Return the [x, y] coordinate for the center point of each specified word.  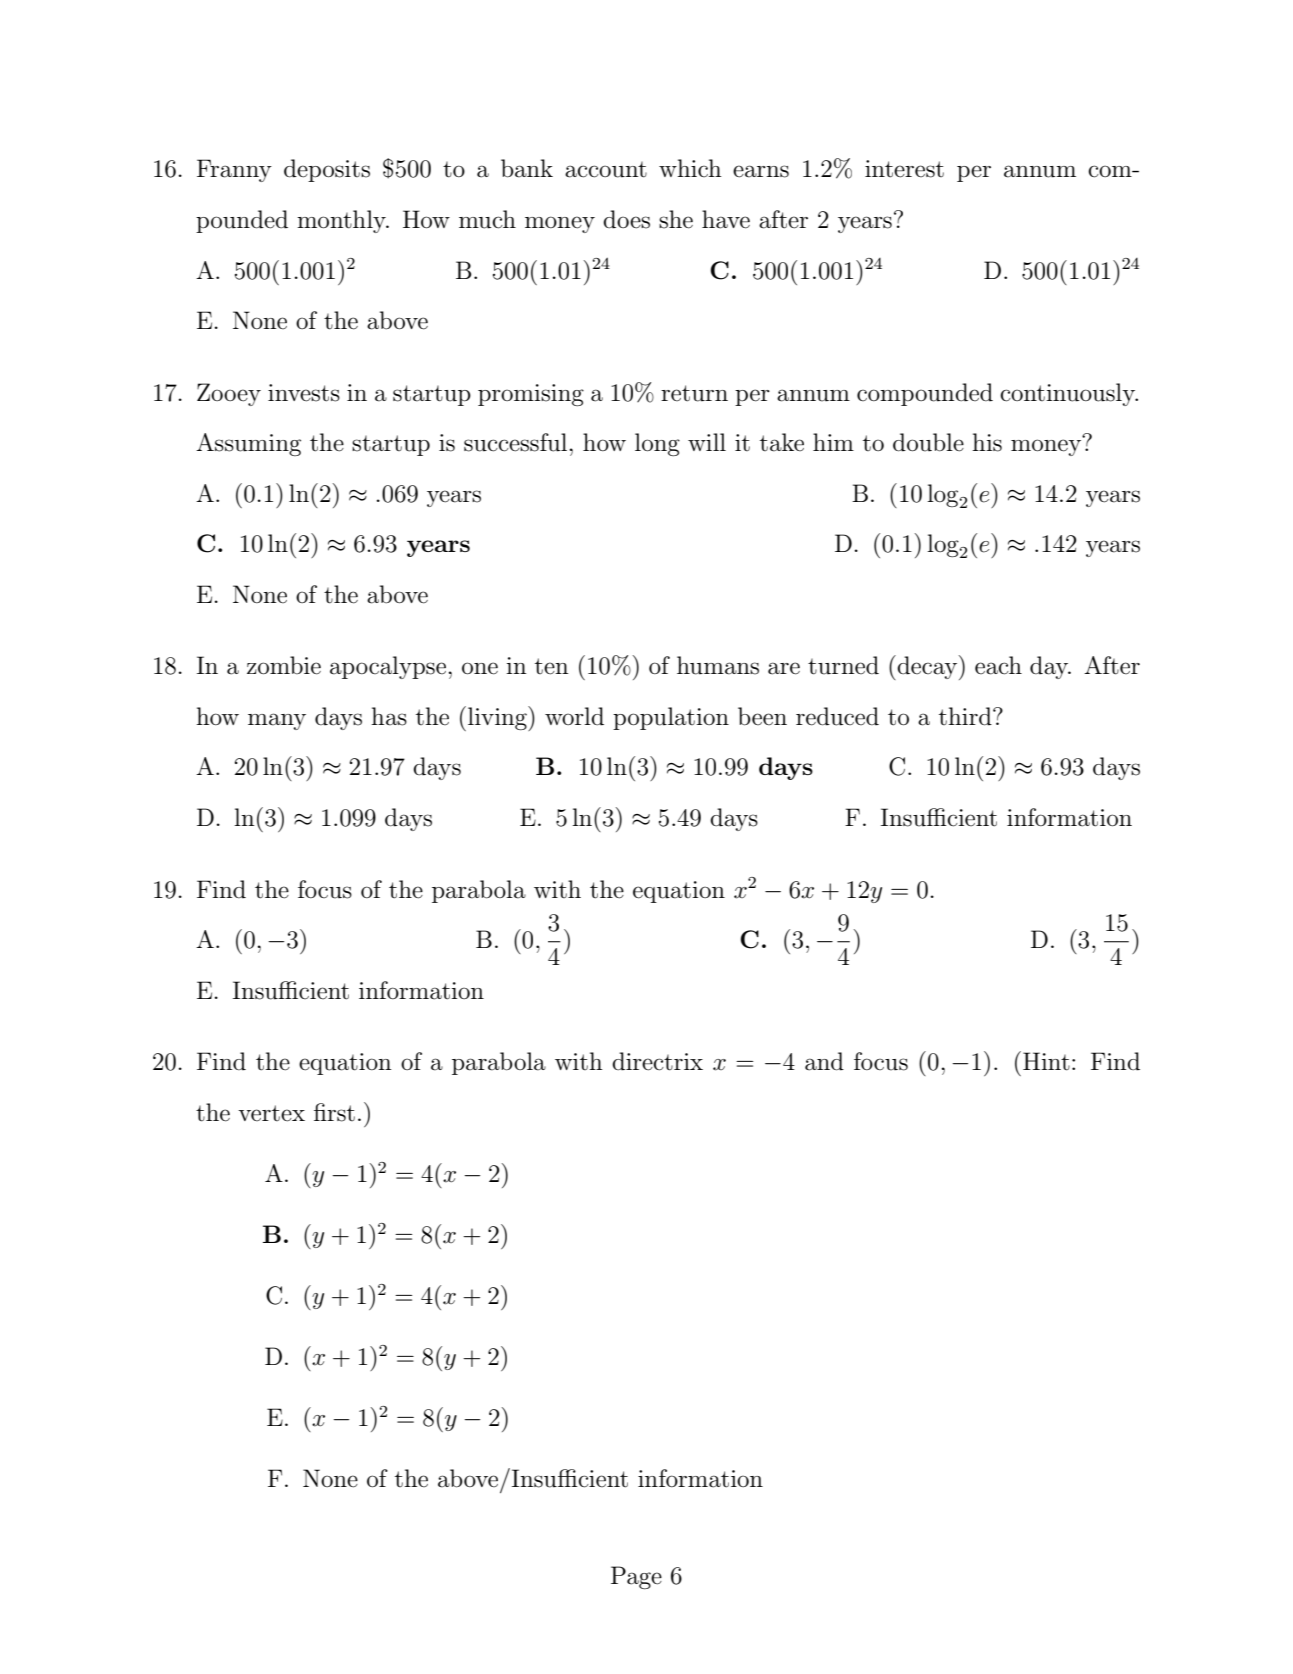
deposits [327, 170]
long [657, 444]
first [334, 1112]
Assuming [248, 444]
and [824, 1061]
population [671, 718]
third [966, 716]
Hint [1046, 1061]
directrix [657, 1061]
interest [904, 169]
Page [636, 1577]
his [987, 442]
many [277, 721]
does [626, 219]
